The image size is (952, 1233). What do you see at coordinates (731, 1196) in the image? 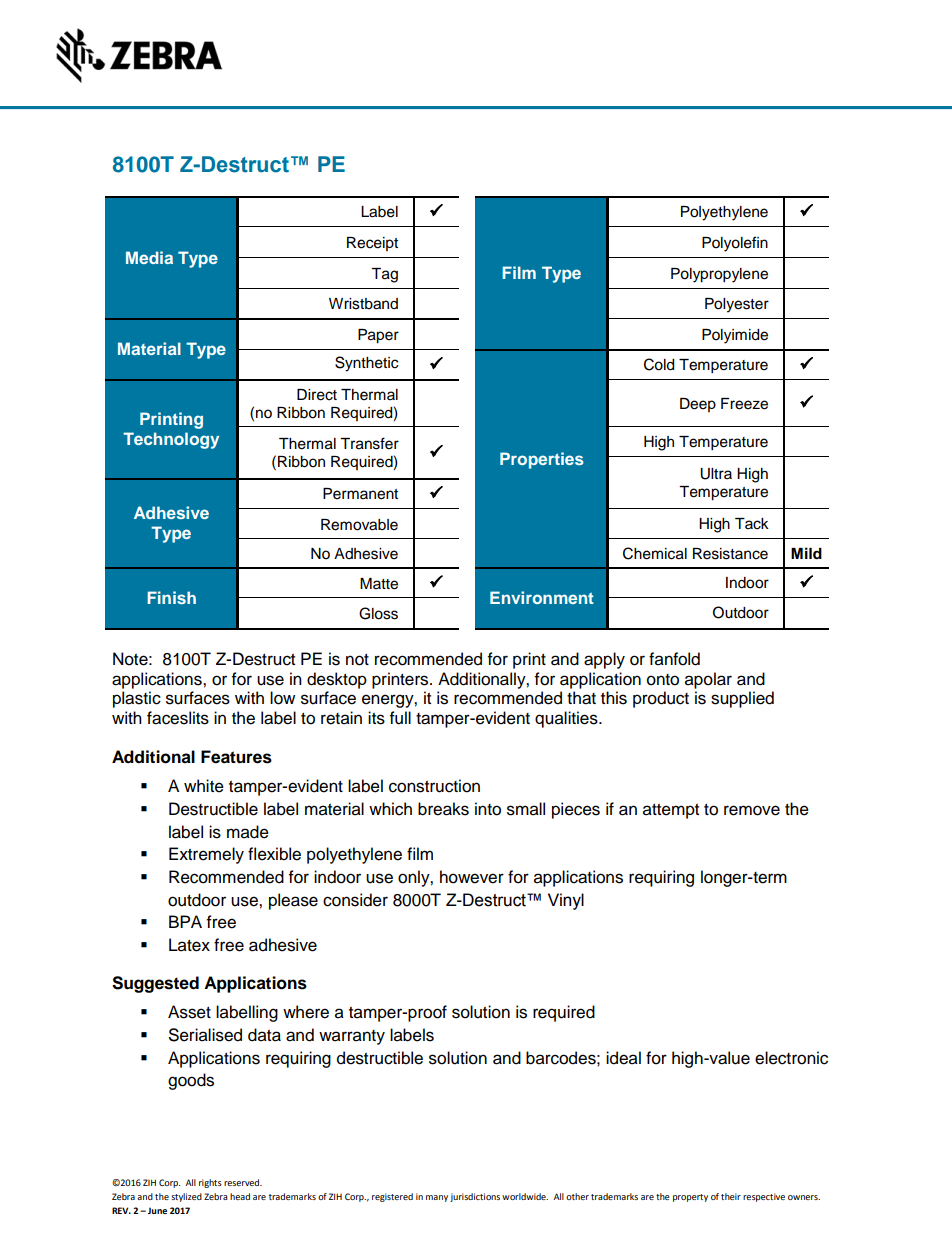
I see `their` at bounding box center [731, 1196].
